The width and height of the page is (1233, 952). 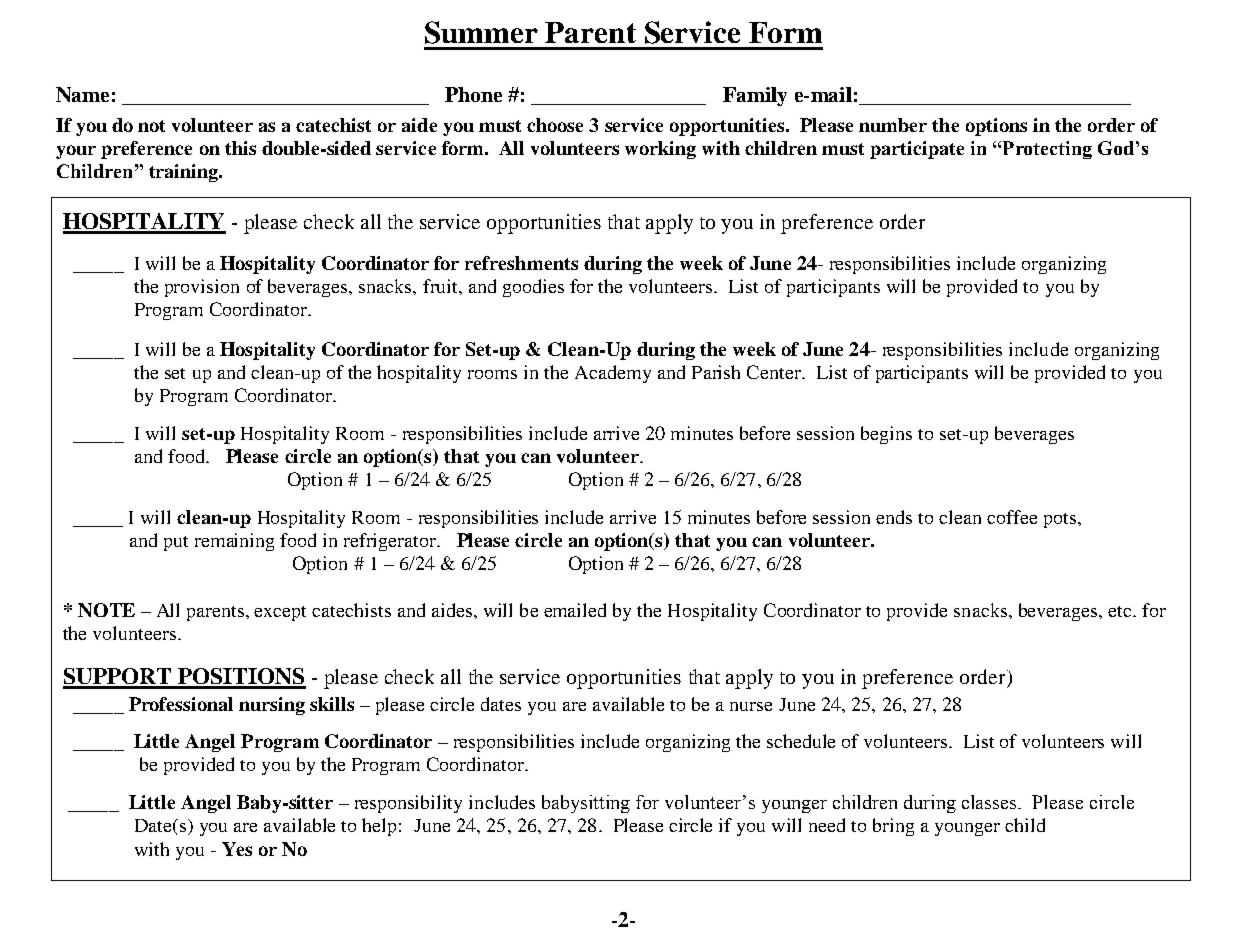 What do you see at coordinates (613, 374) in the page?
I see `Academy` at bounding box center [613, 374].
